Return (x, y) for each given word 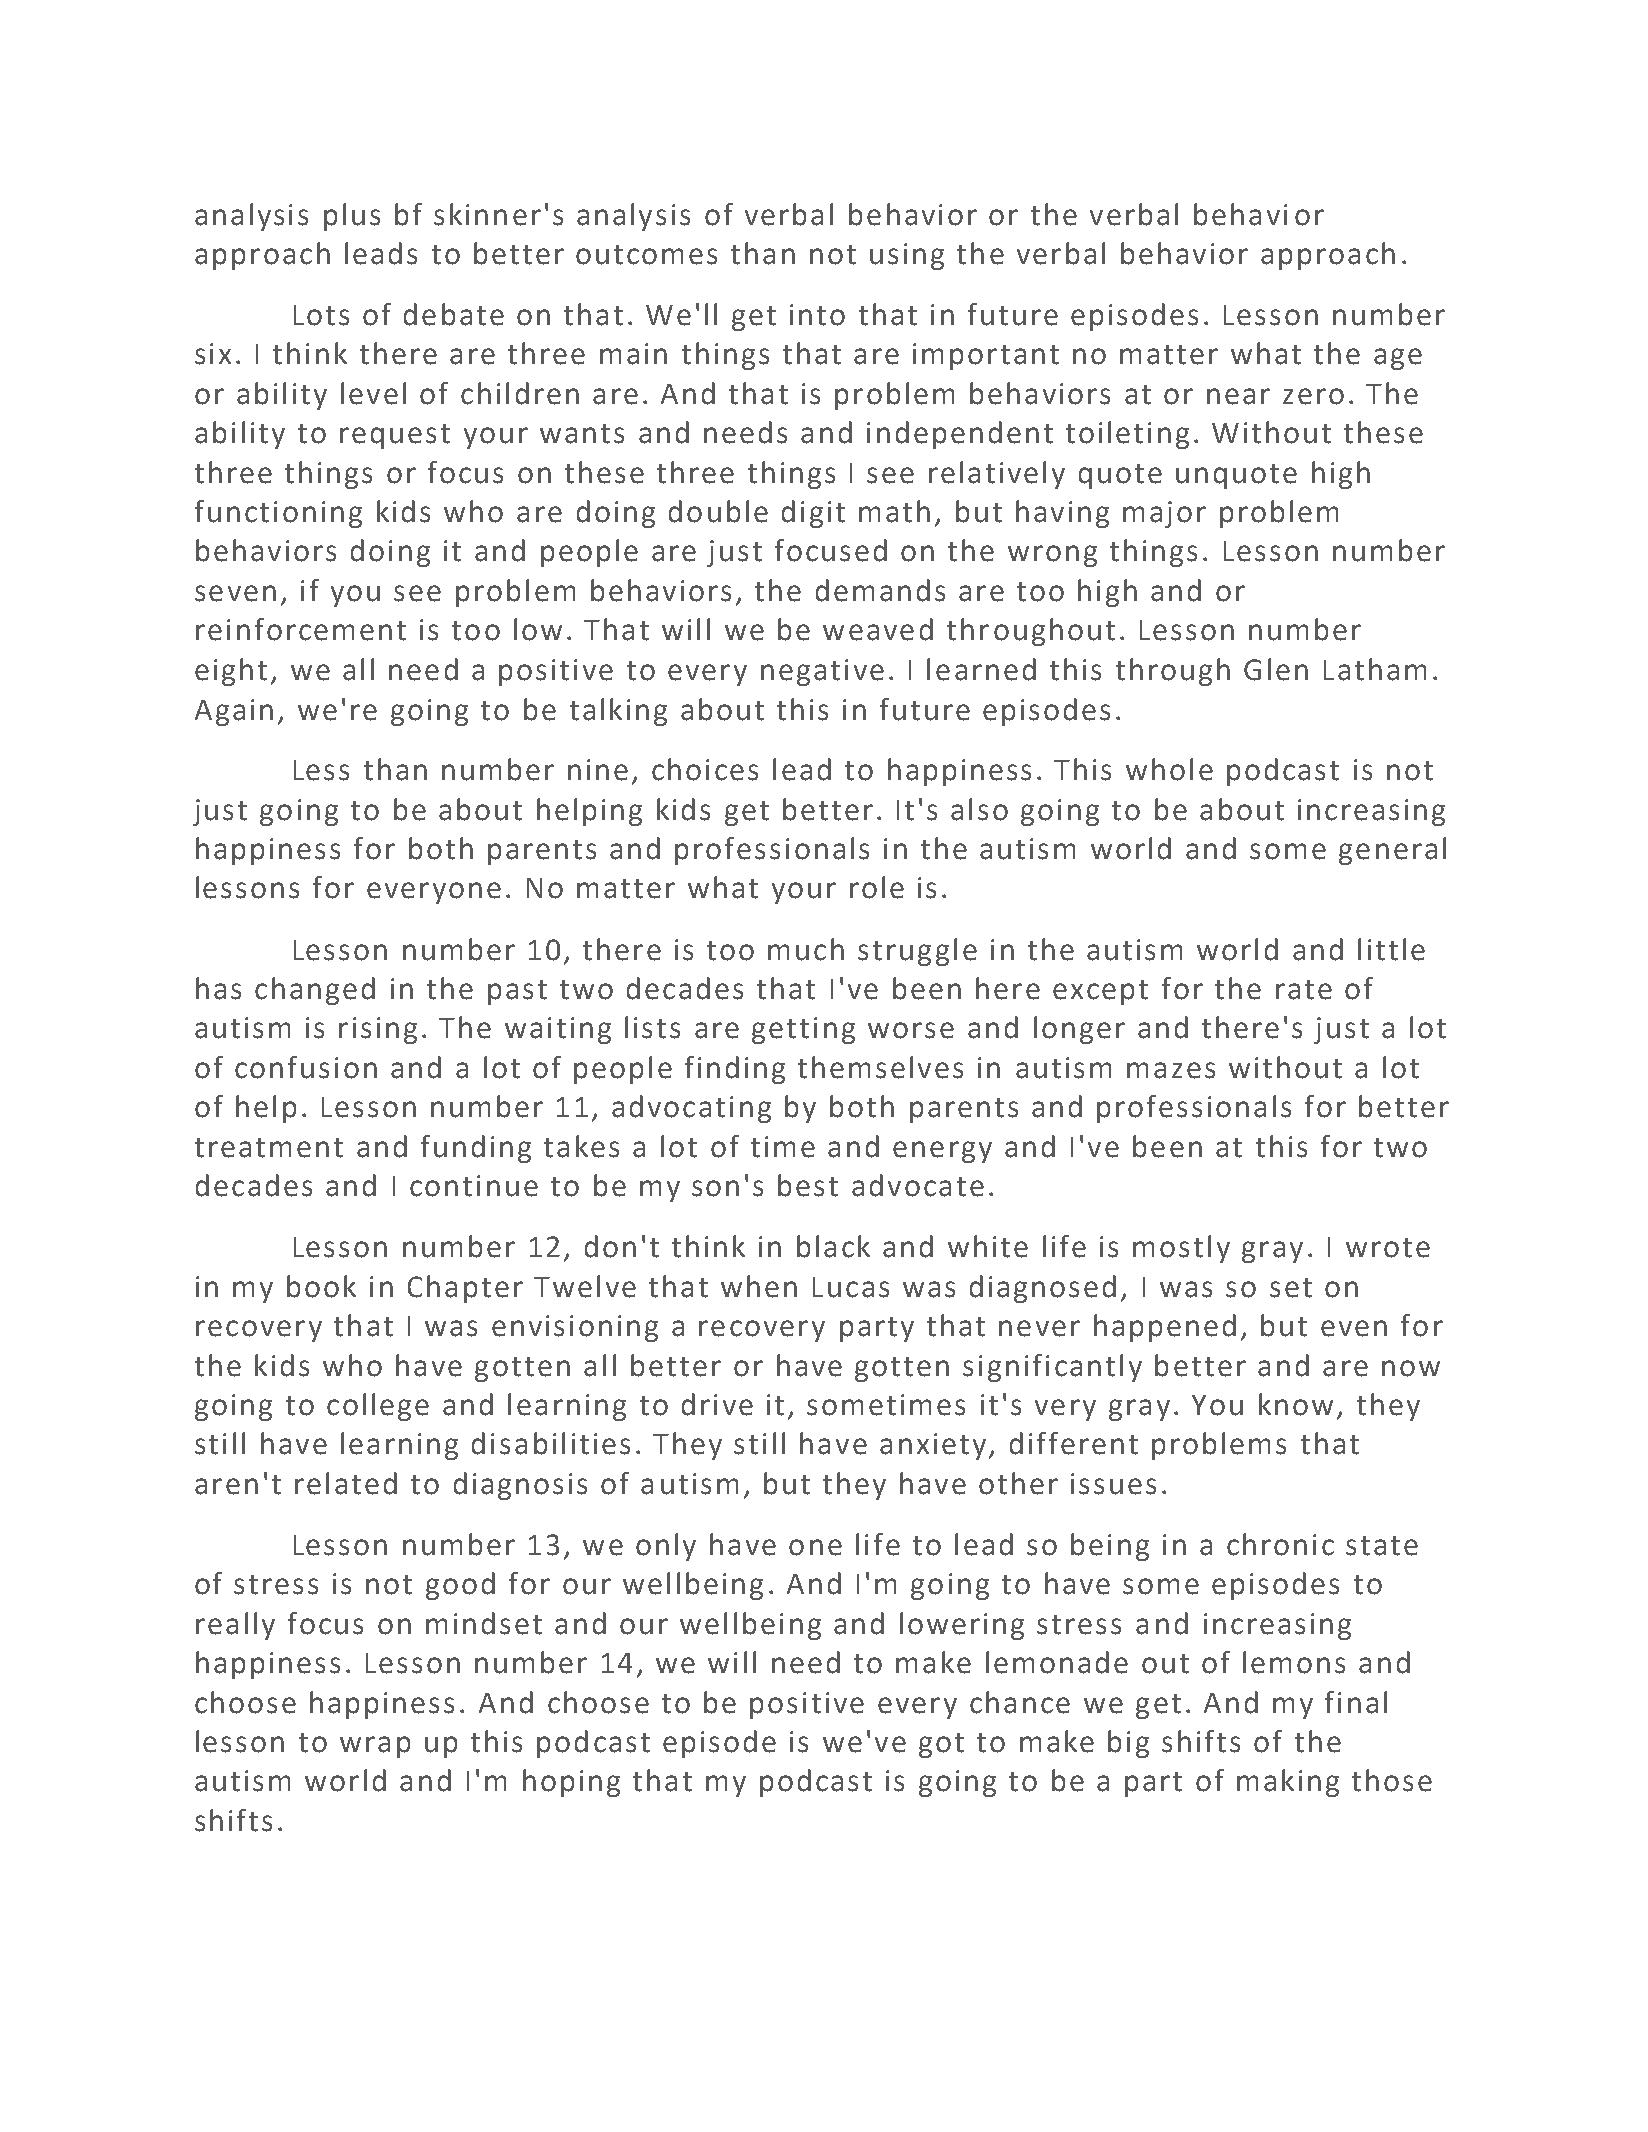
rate (1304, 990)
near (1238, 396)
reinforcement (301, 629)
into (817, 315)
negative (822, 672)
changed (315, 991)
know (1296, 1404)
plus (352, 217)
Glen (1276, 669)
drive (717, 1404)
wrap (375, 1747)
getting (803, 1030)
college (378, 1407)
